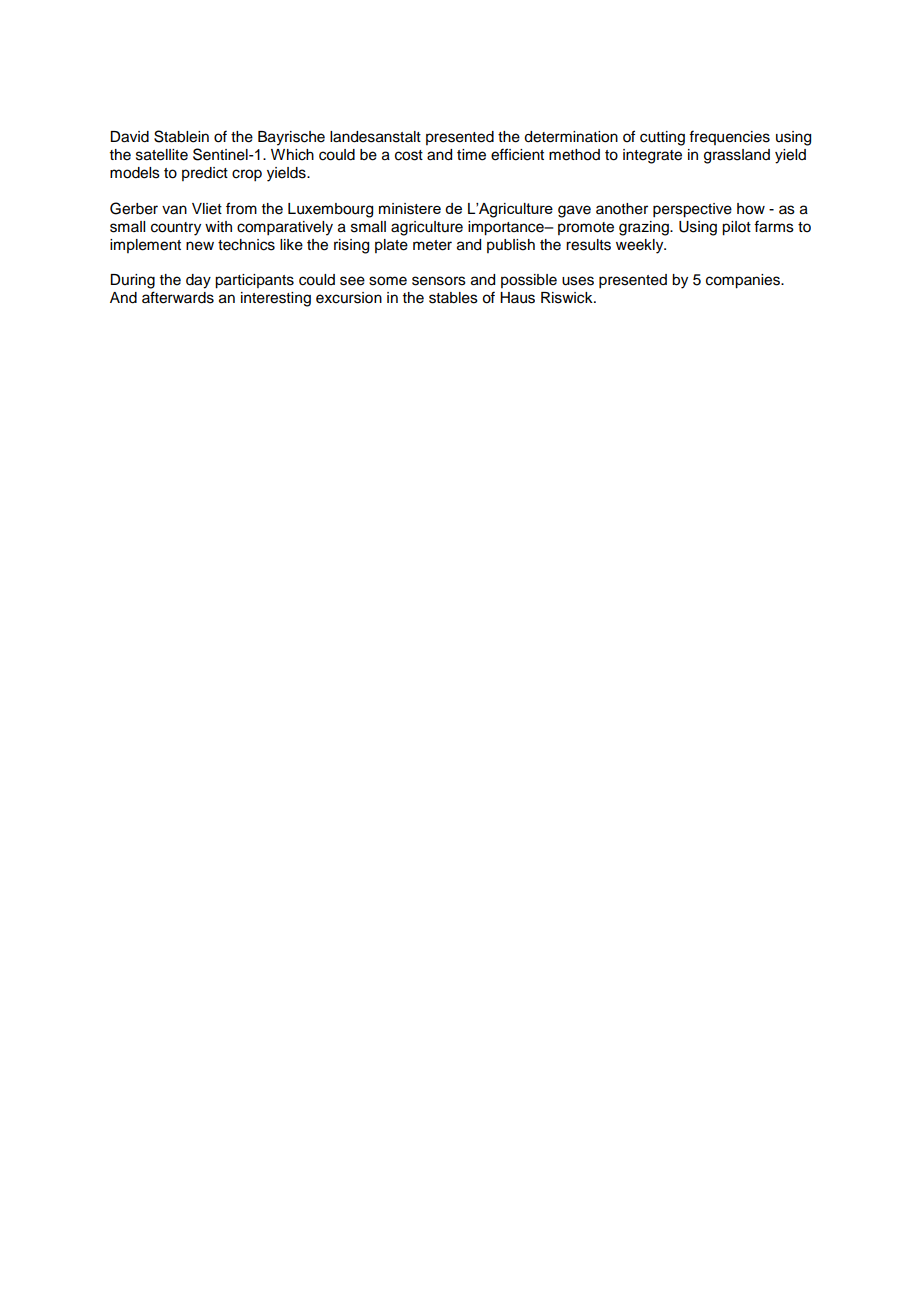 The height and width of the image is (1308, 924). I want to click on time, so click(471, 155).
